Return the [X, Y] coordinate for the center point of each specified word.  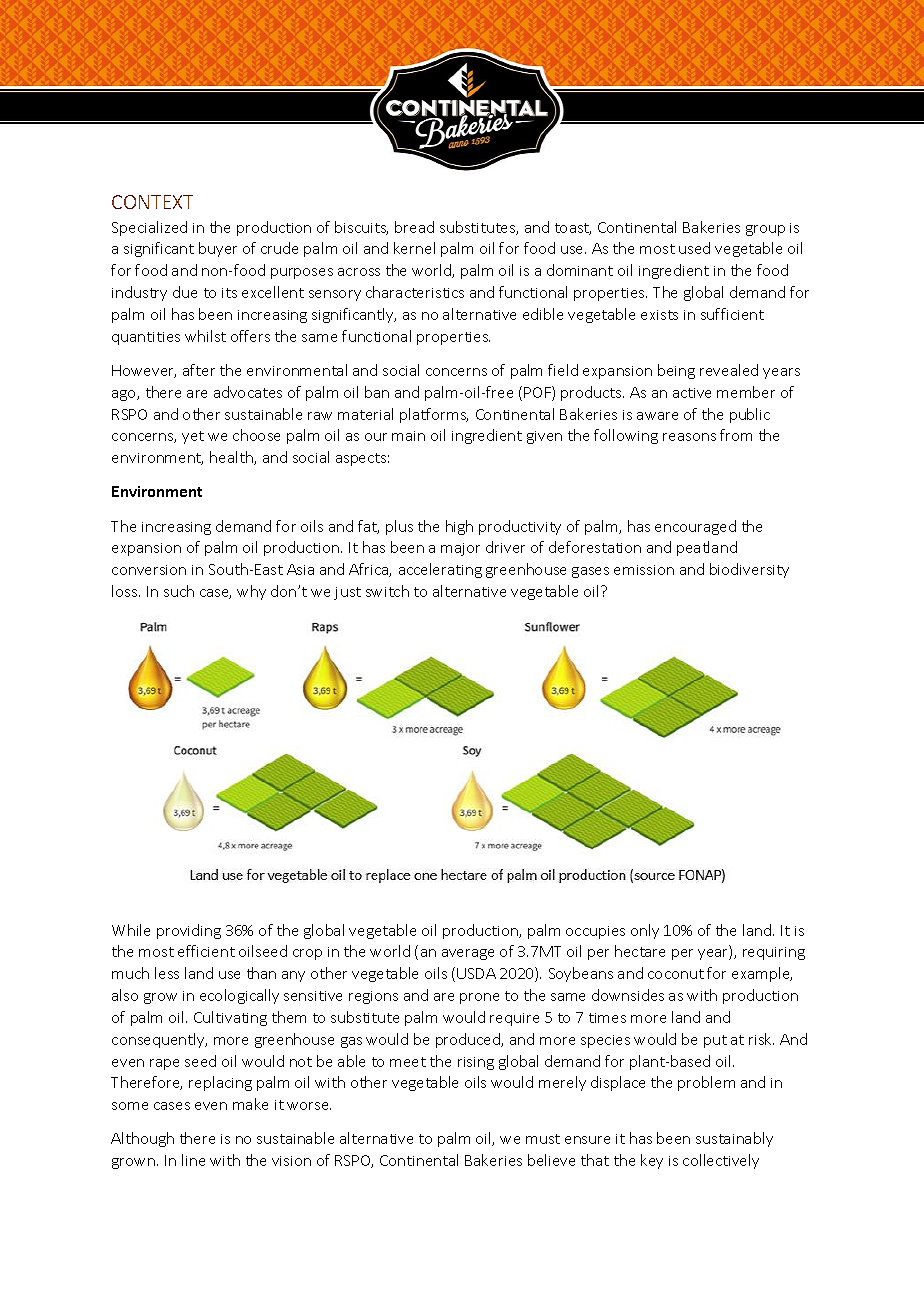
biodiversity [749, 570]
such [179, 591]
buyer [218, 249]
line [193, 1160]
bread [414, 227]
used [694, 248]
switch [387, 591]
